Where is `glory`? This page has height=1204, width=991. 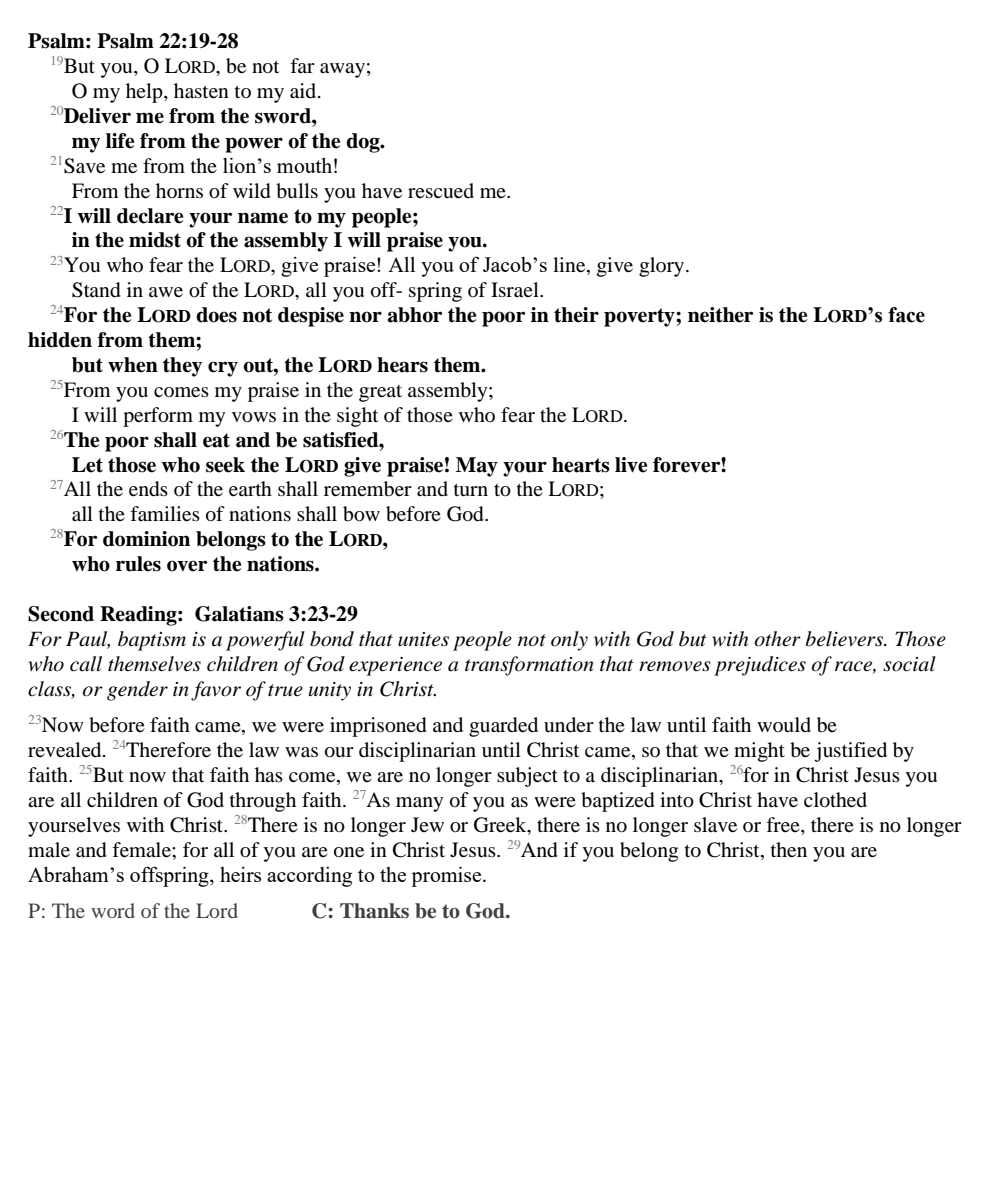 glory is located at coordinates (663, 267).
